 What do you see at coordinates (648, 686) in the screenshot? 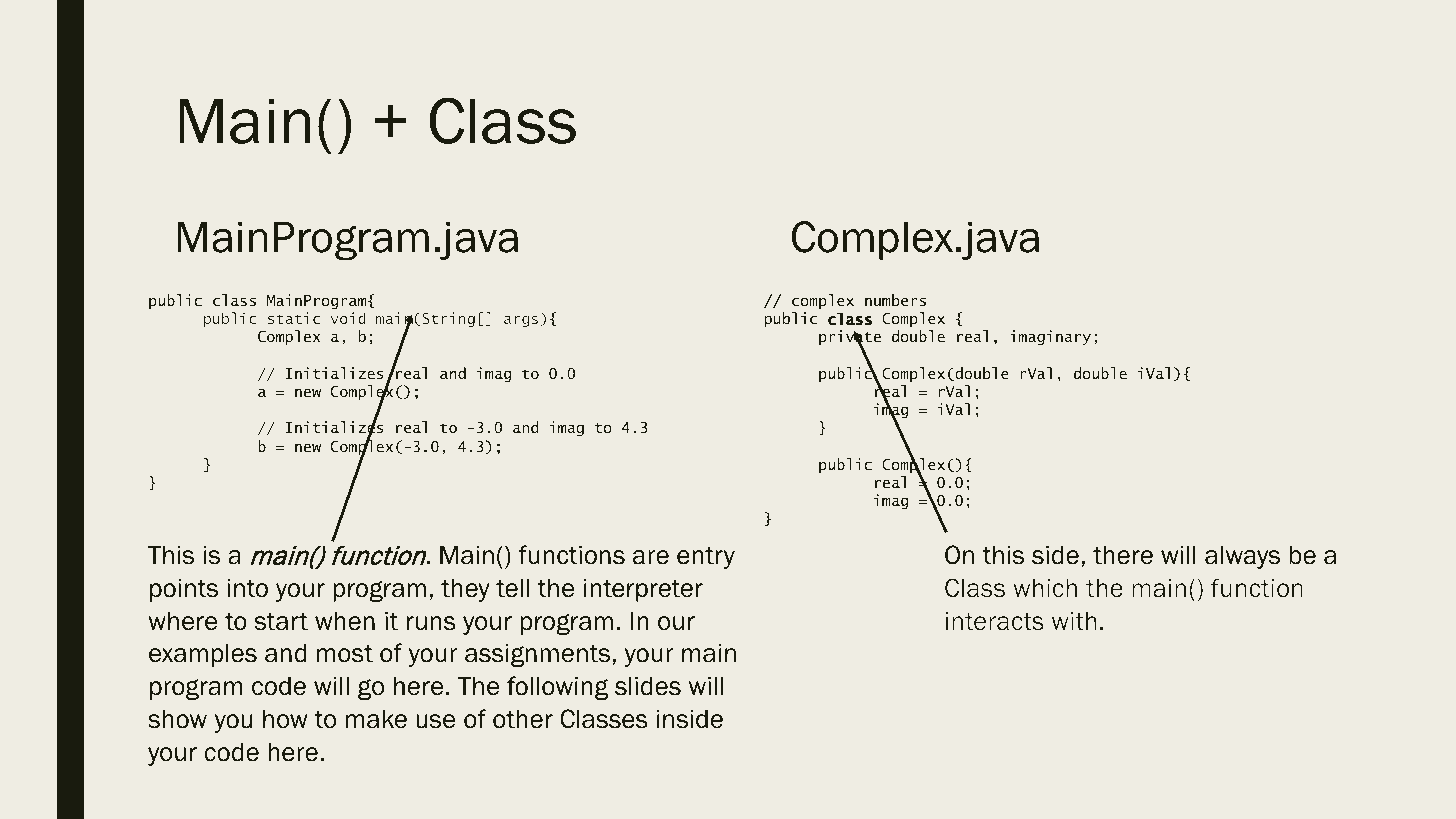
I see `slides` at bounding box center [648, 686].
